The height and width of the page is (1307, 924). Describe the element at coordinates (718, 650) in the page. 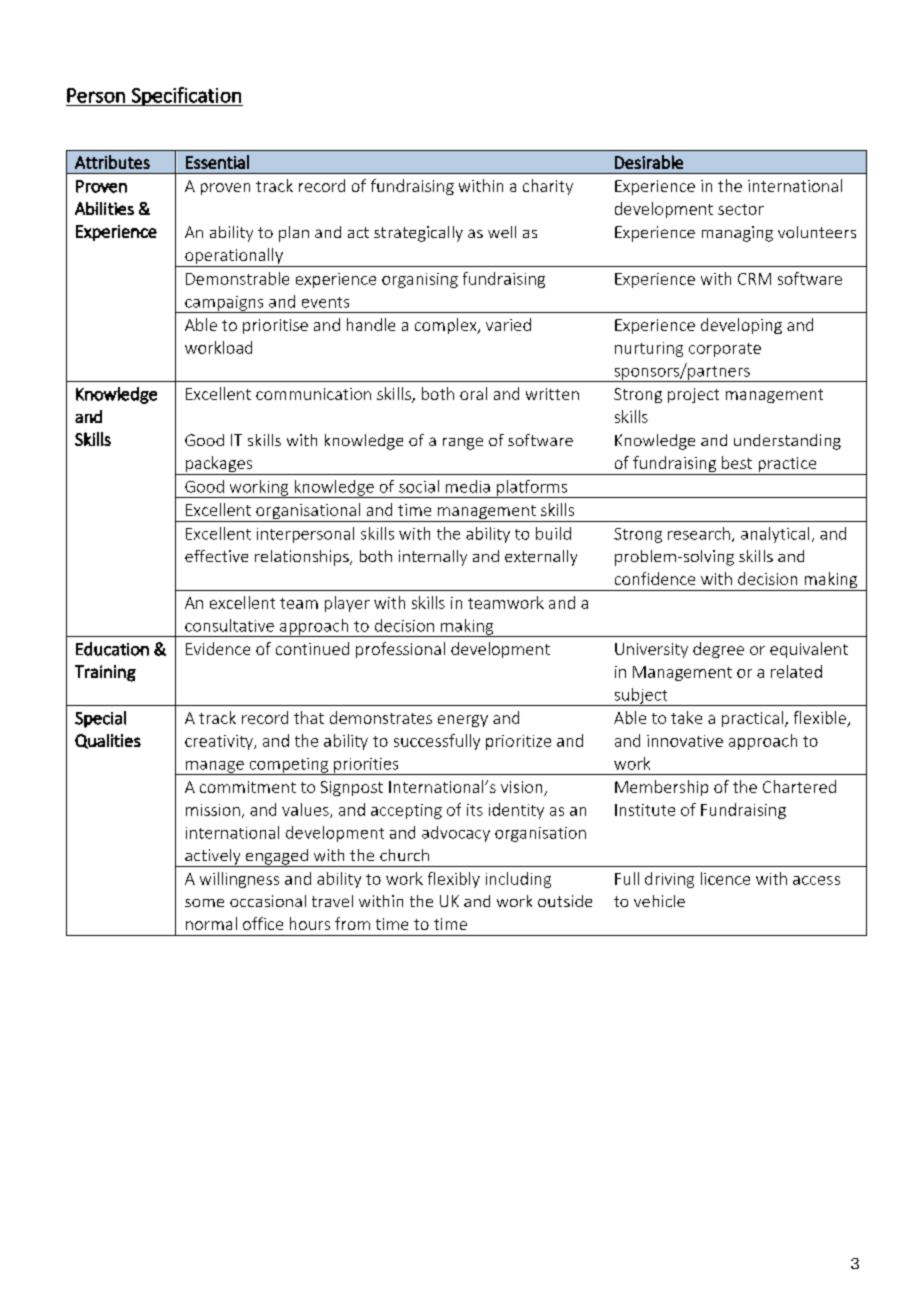

I see `degree` at that location.
